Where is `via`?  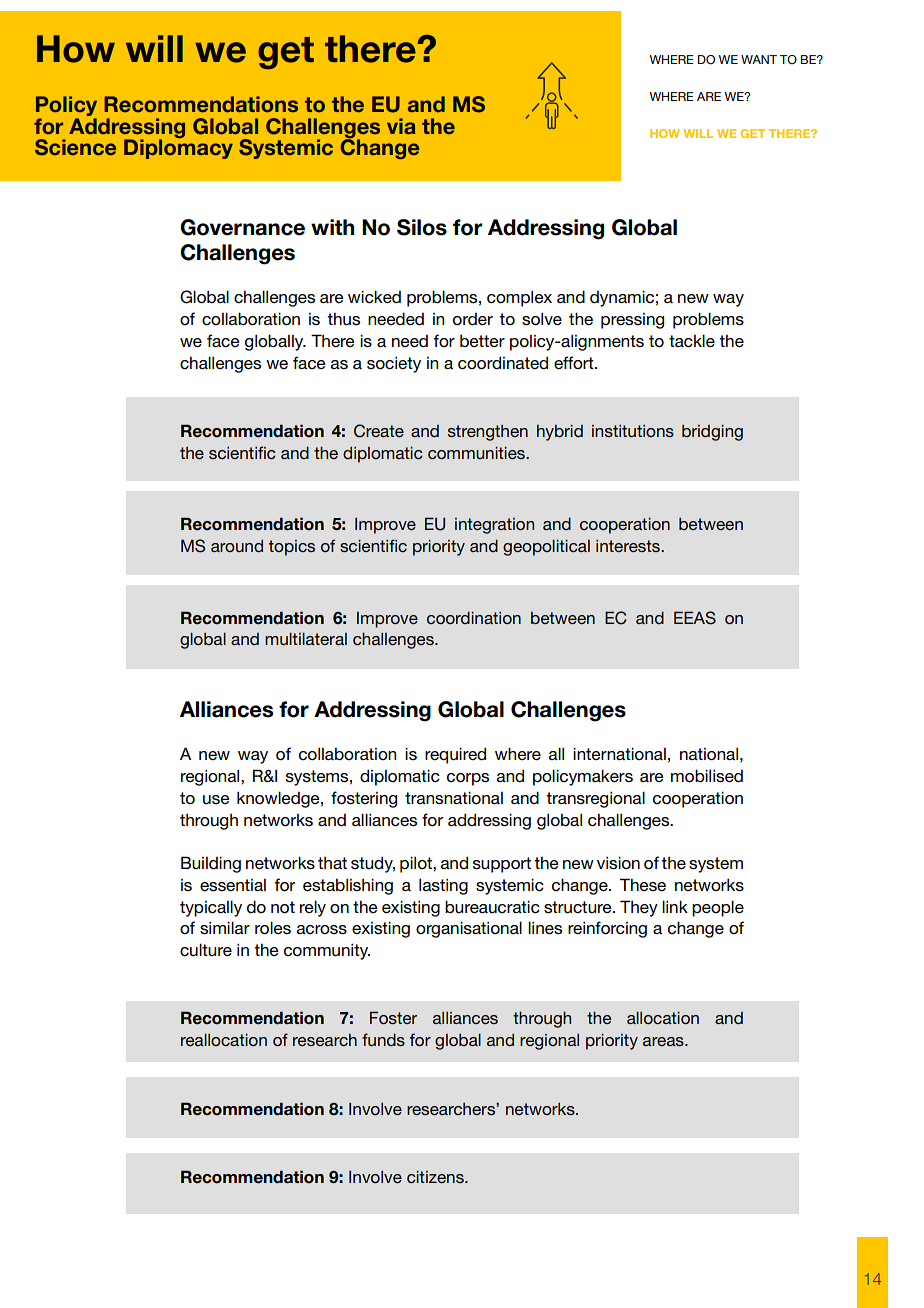 via is located at coordinates (401, 126).
